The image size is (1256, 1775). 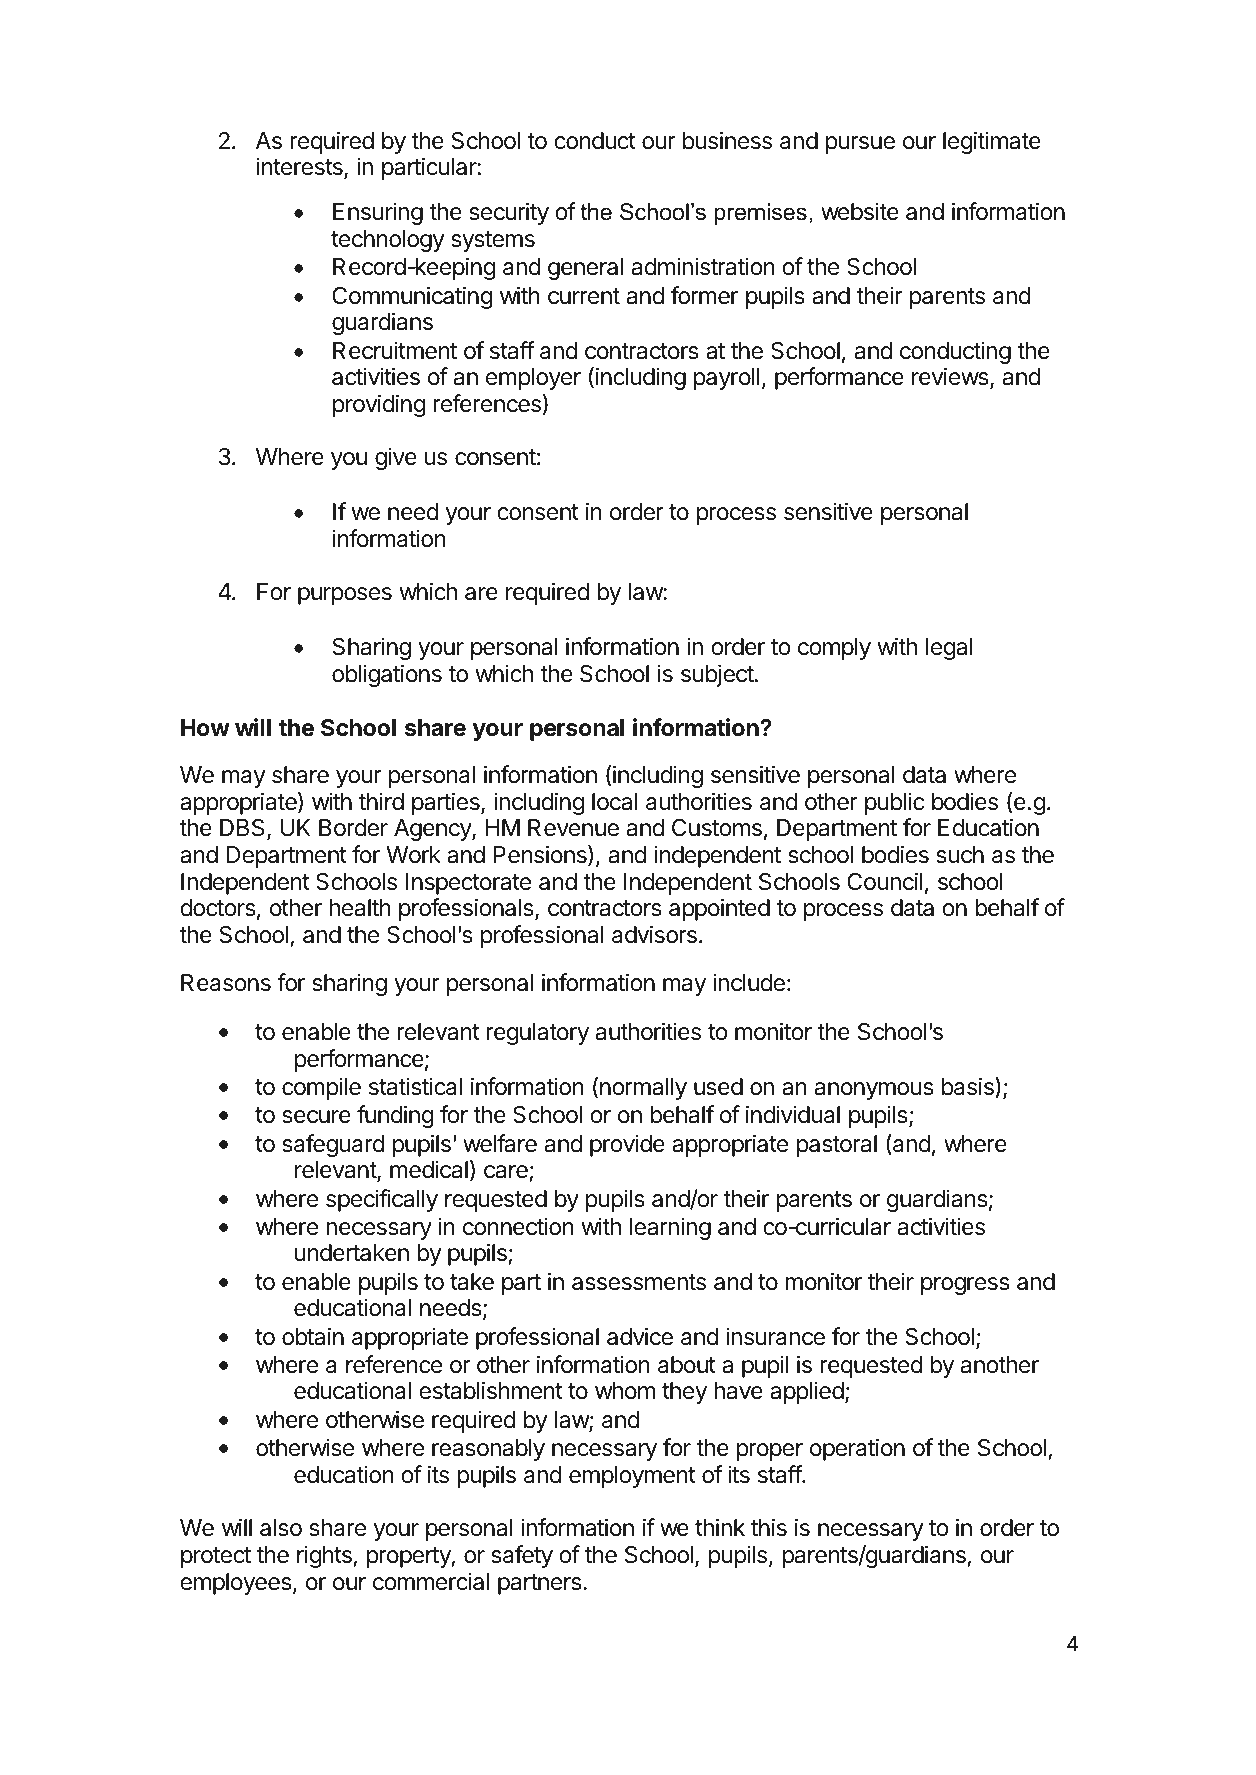 What do you see at coordinates (885, 881) in the screenshot?
I see `Council` at bounding box center [885, 881].
